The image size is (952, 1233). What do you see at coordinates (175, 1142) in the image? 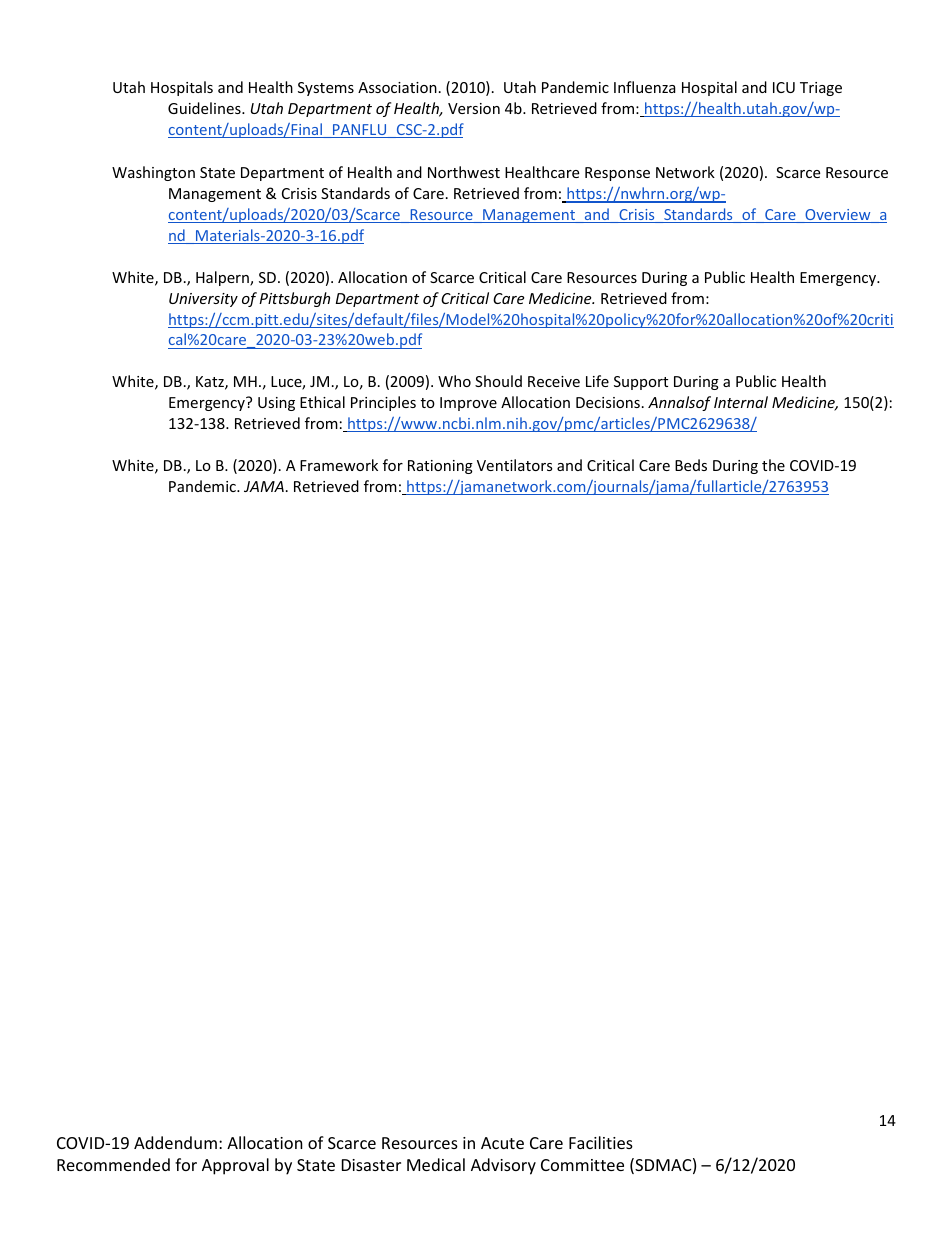
I see `Addendum` at bounding box center [175, 1142].
